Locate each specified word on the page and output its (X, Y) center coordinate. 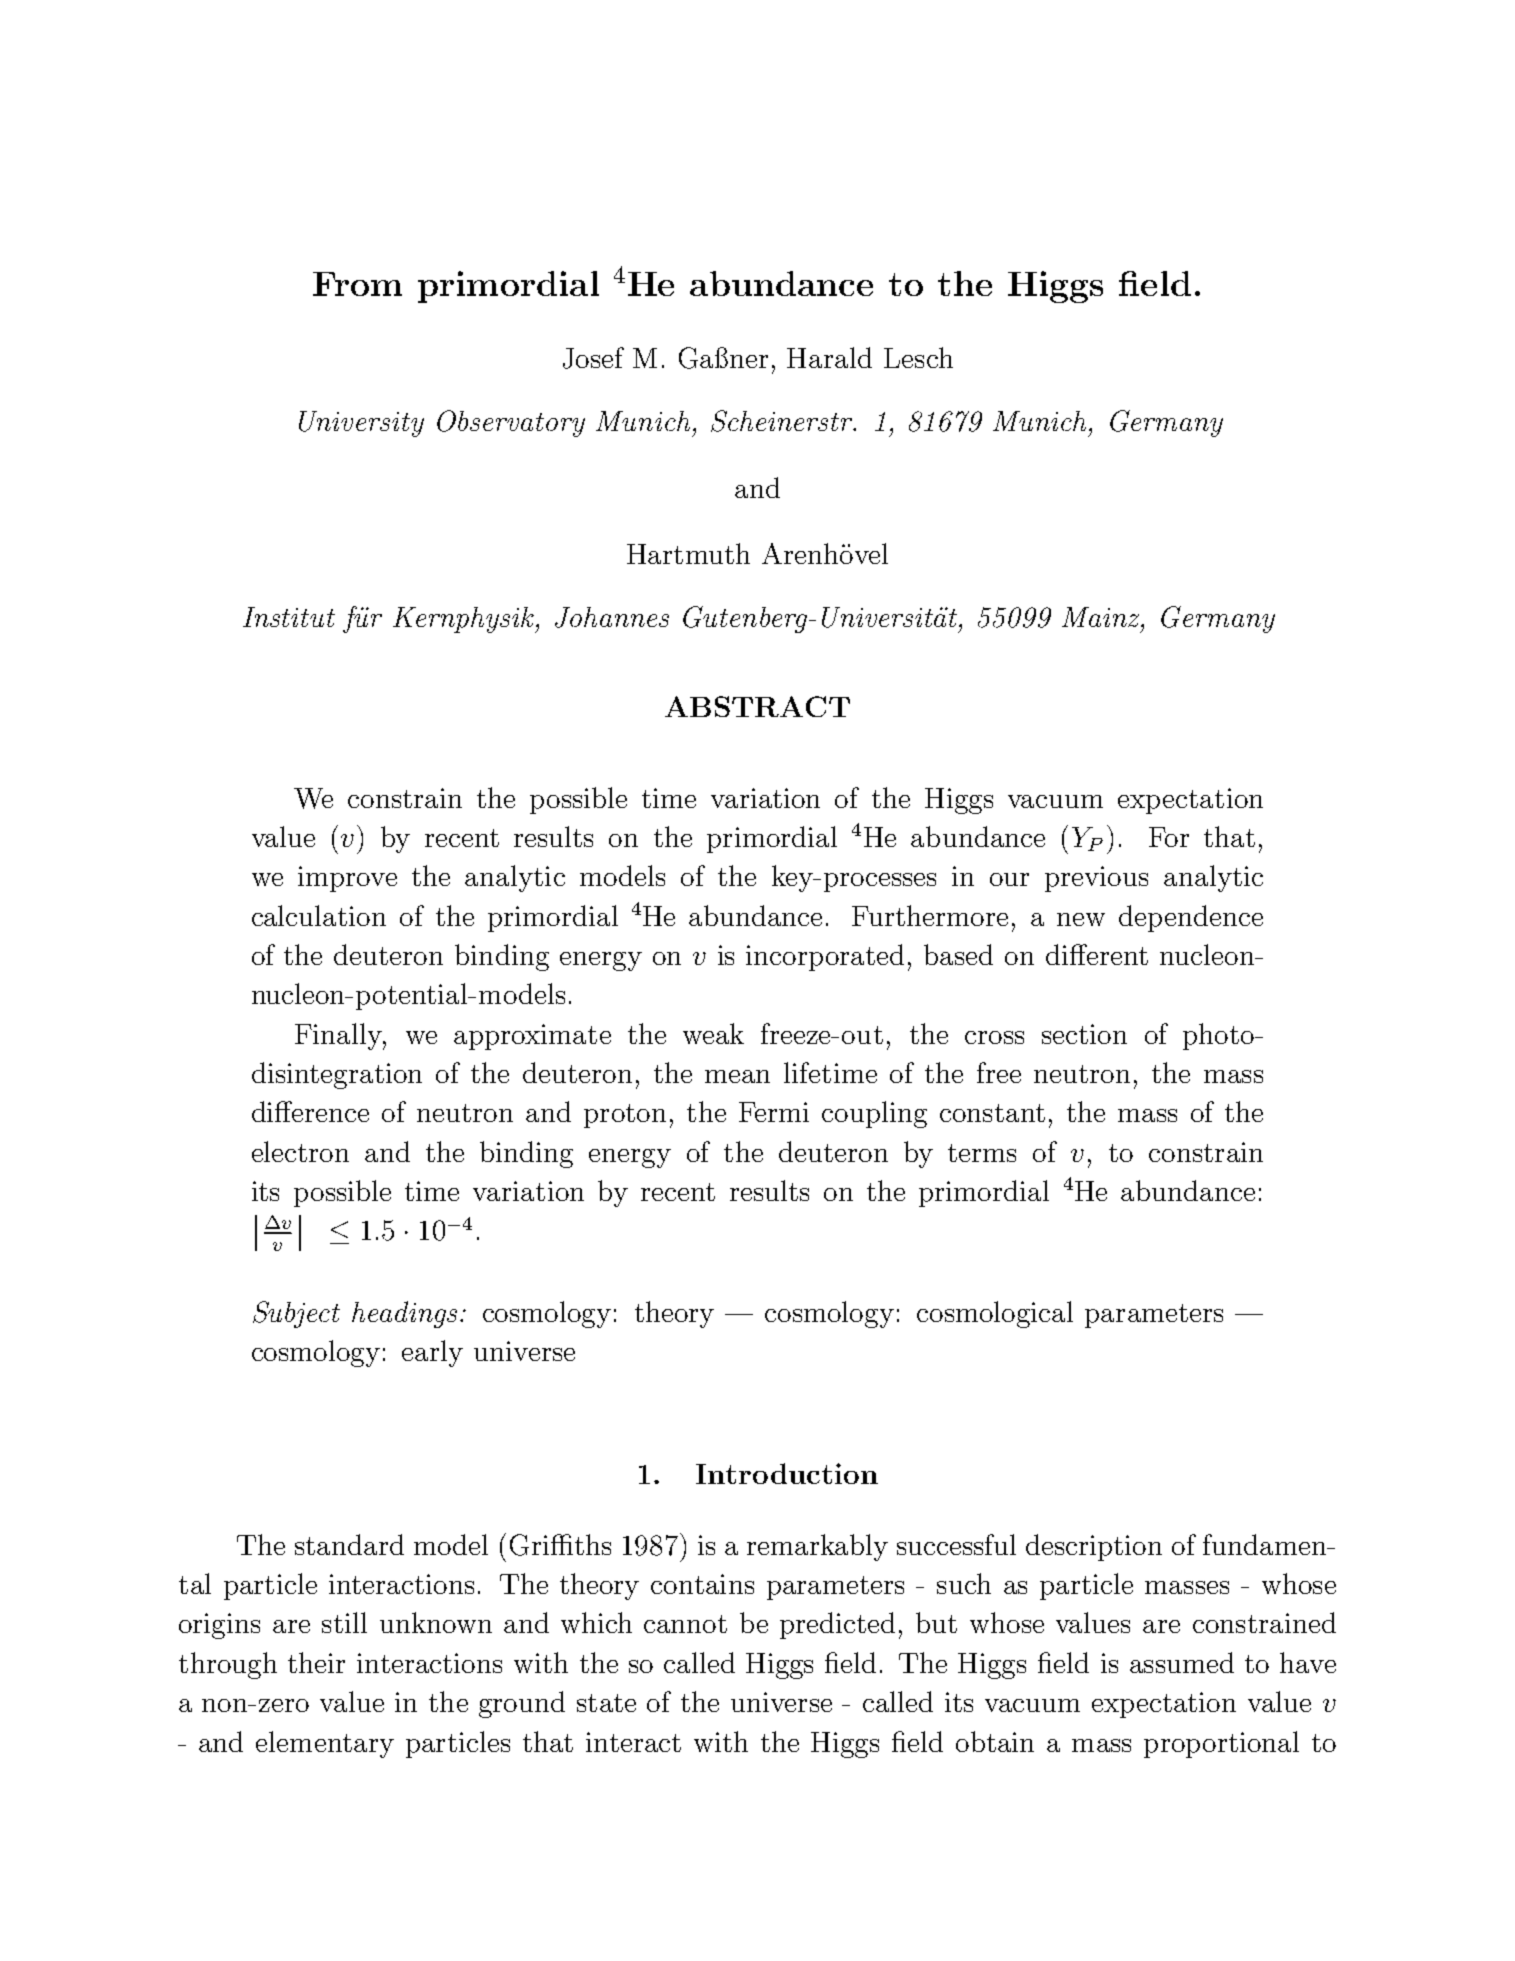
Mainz (1102, 617)
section (1084, 1034)
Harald (829, 357)
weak (713, 1033)
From (357, 284)
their (316, 1662)
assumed (1182, 1662)
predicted (837, 1625)
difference (310, 1111)
